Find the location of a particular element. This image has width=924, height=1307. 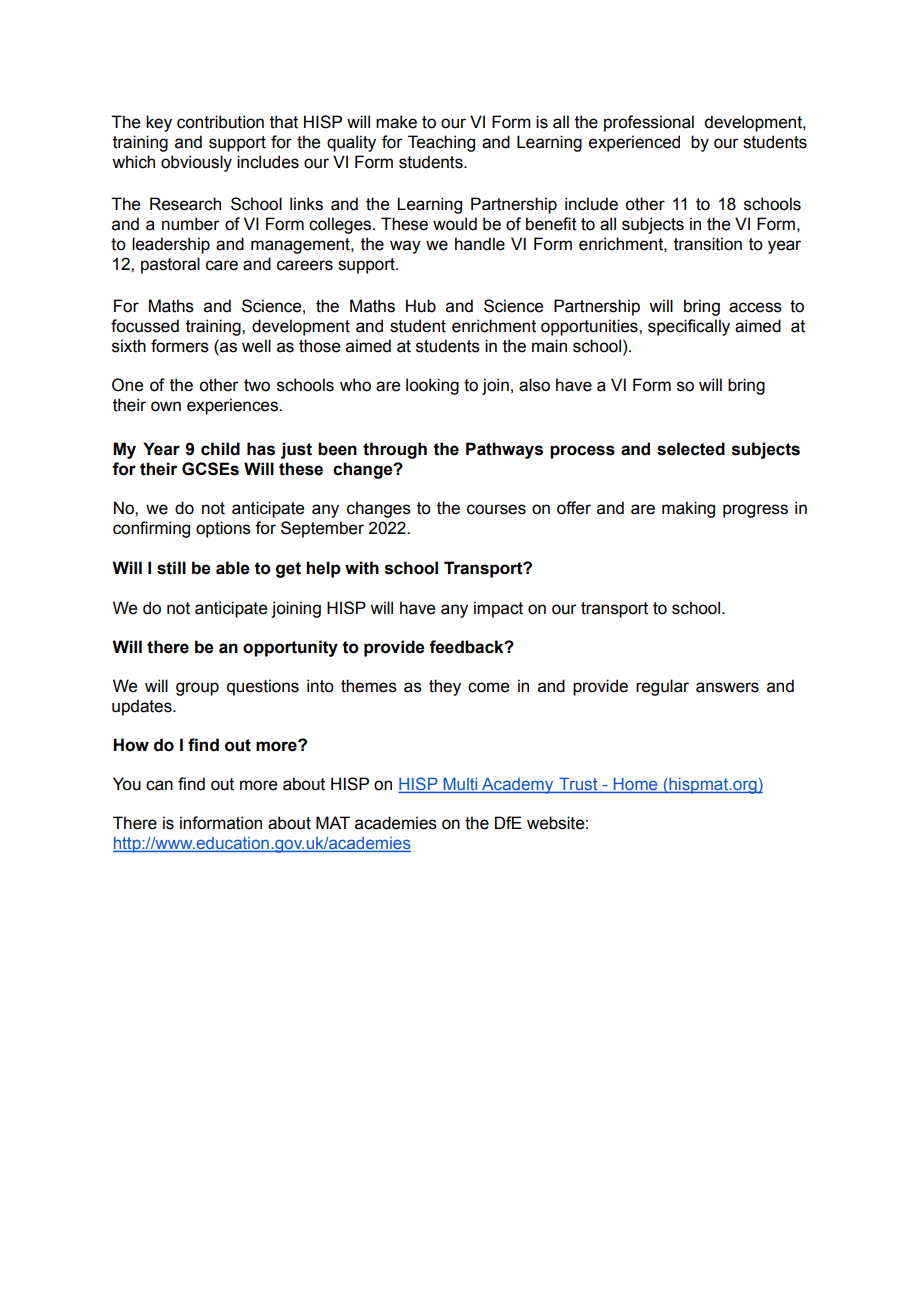

regular is located at coordinates (662, 687).
